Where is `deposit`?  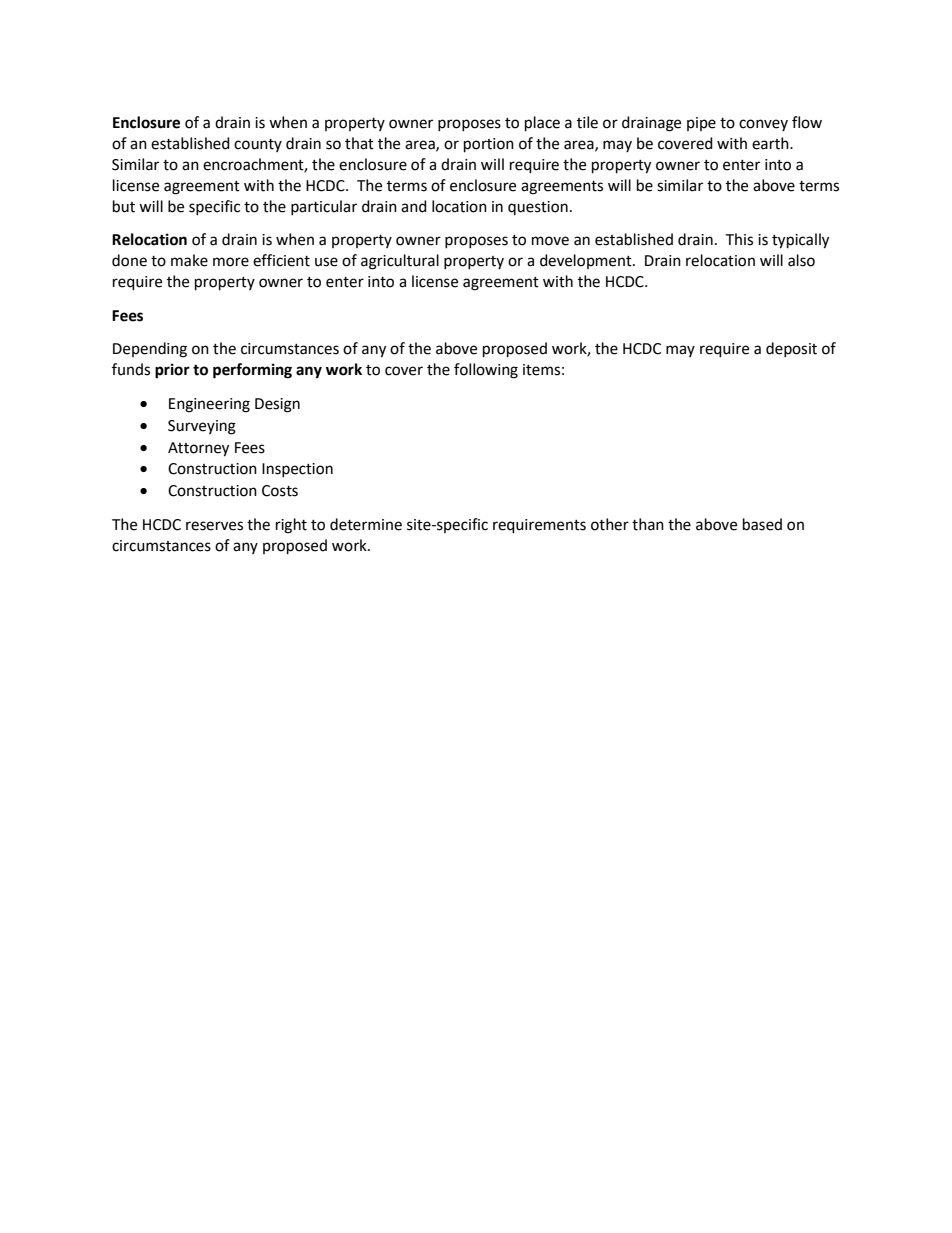 deposit is located at coordinates (791, 349).
